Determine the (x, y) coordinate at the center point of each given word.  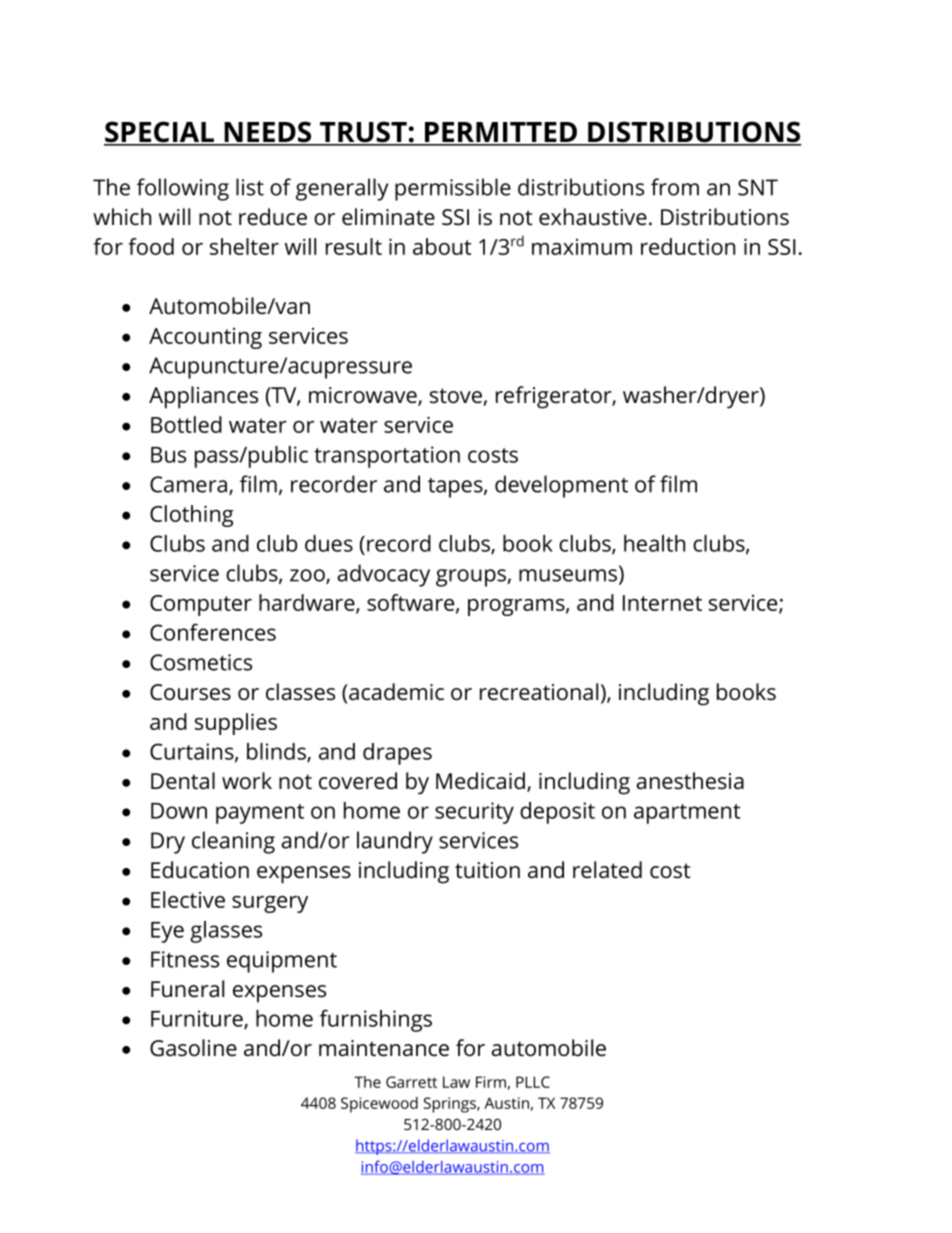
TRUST (363, 133)
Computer (201, 605)
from (675, 187)
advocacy (383, 575)
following (183, 189)
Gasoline (193, 1048)
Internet (662, 603)
